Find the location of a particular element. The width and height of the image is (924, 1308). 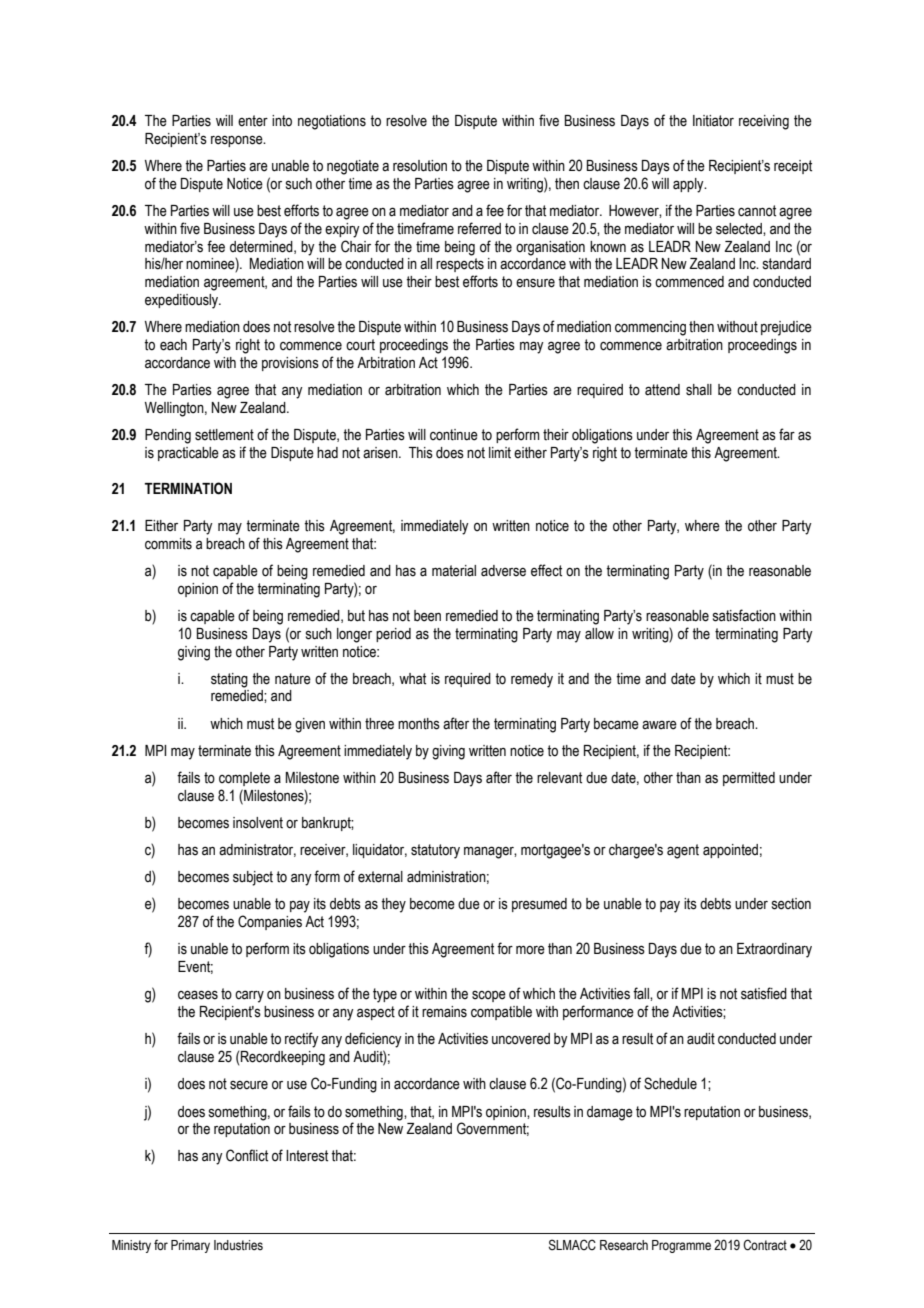

limit is located at coordinates (500, 453).
